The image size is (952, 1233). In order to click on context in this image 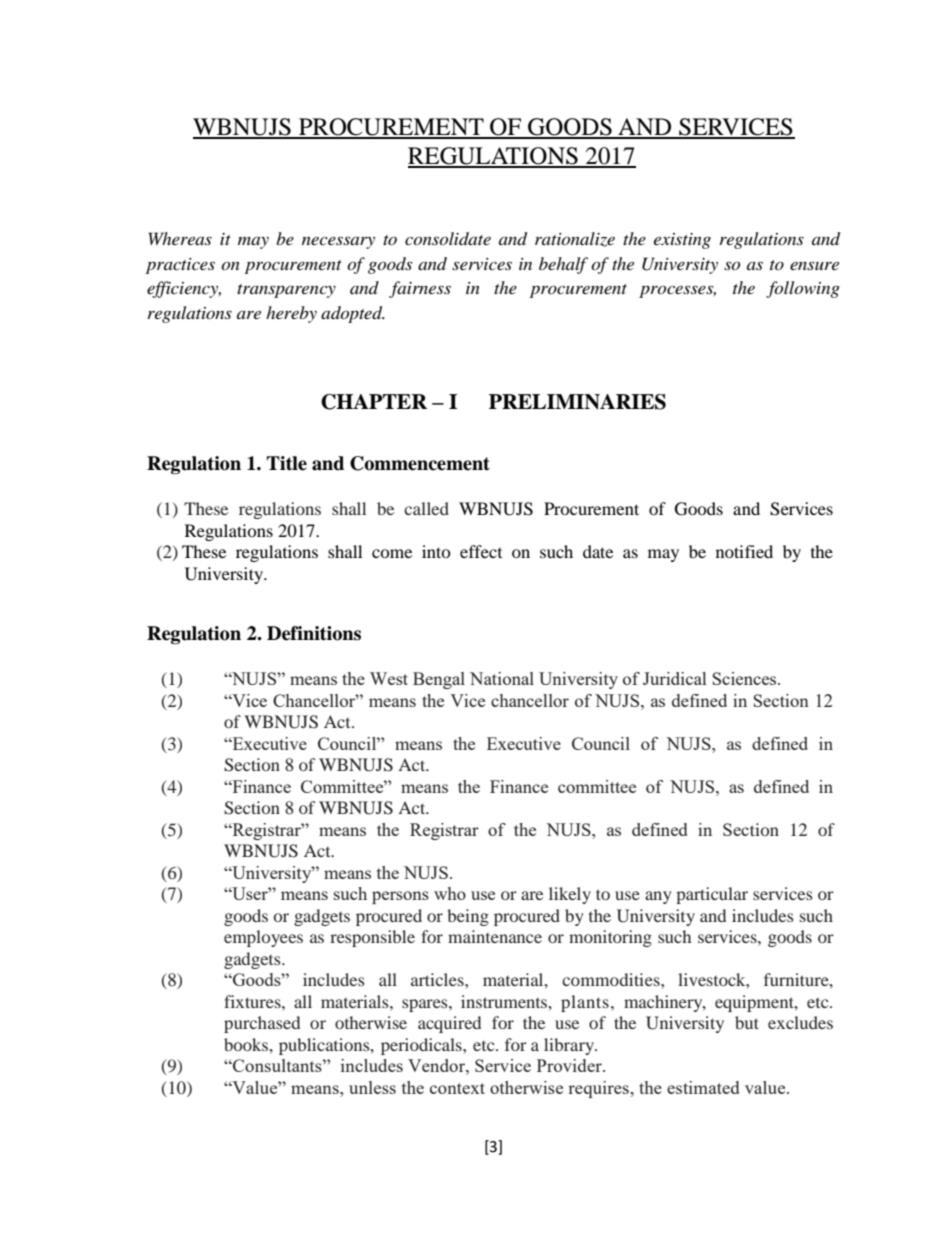, I will do `click(457, 1088)`.
